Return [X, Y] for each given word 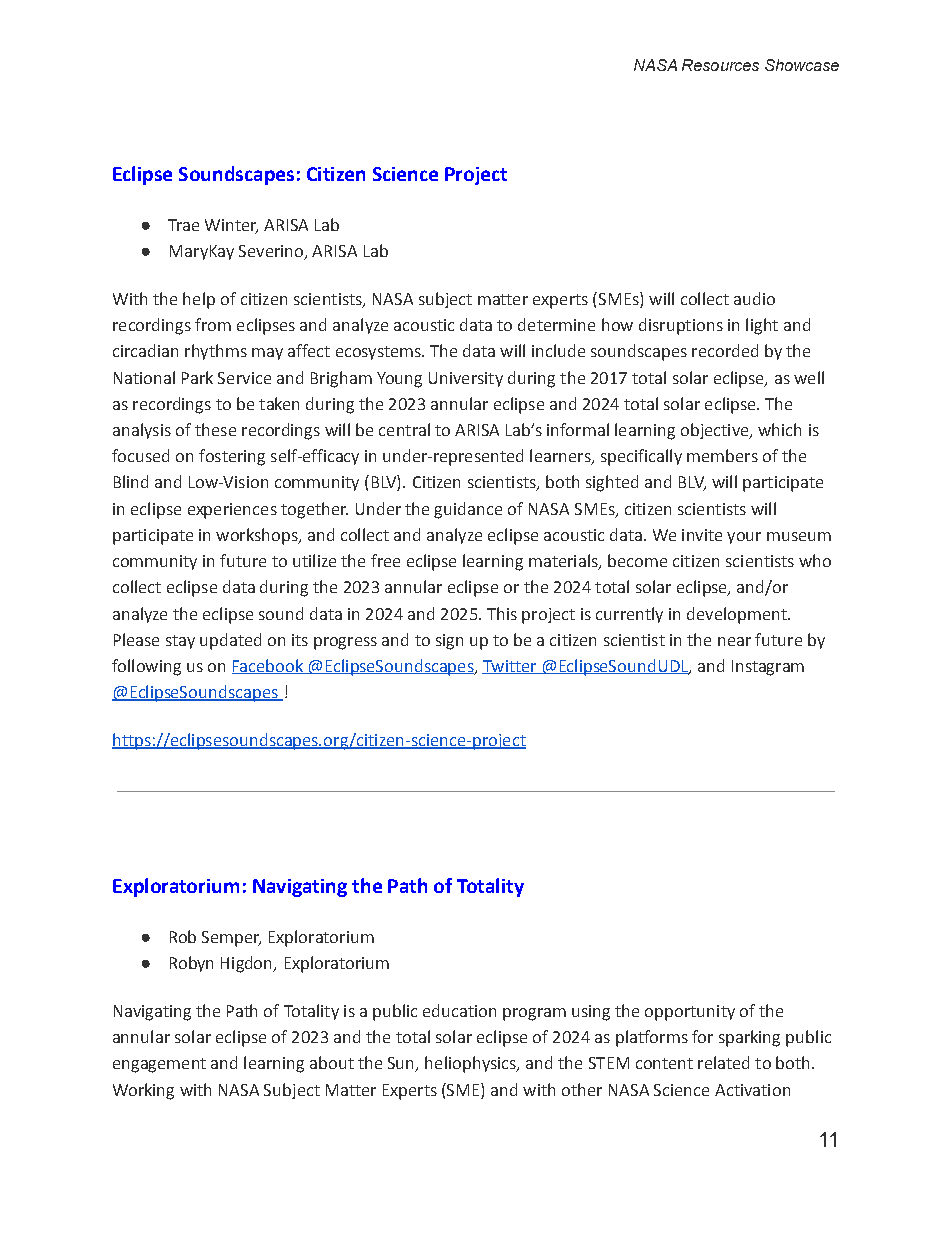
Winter [231, 226]
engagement [159, 1065]
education [459, 1010]
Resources [720, 65]
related [723, 1062]
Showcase [802, 65]
